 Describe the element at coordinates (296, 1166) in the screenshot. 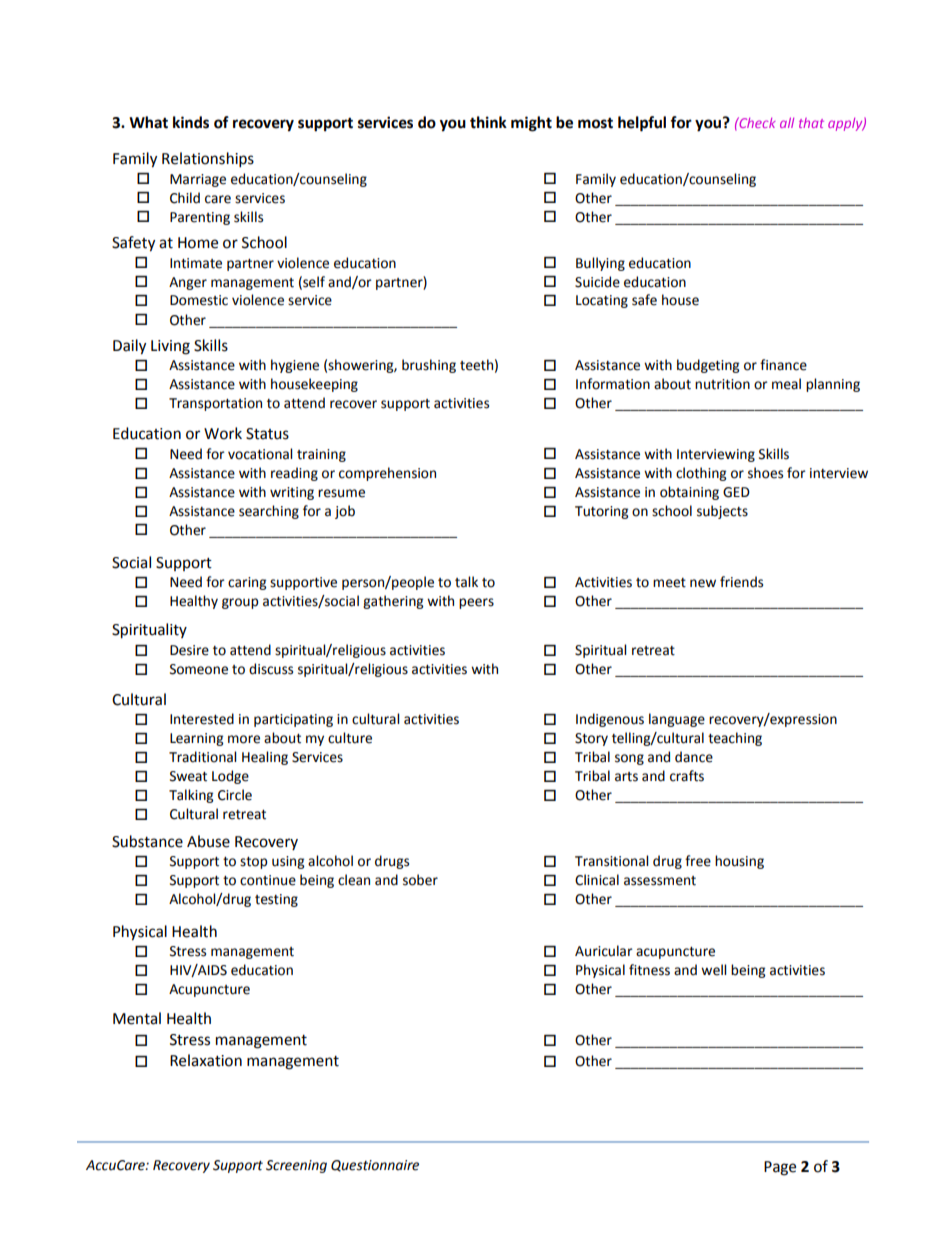

I see `Screening` at that location.
